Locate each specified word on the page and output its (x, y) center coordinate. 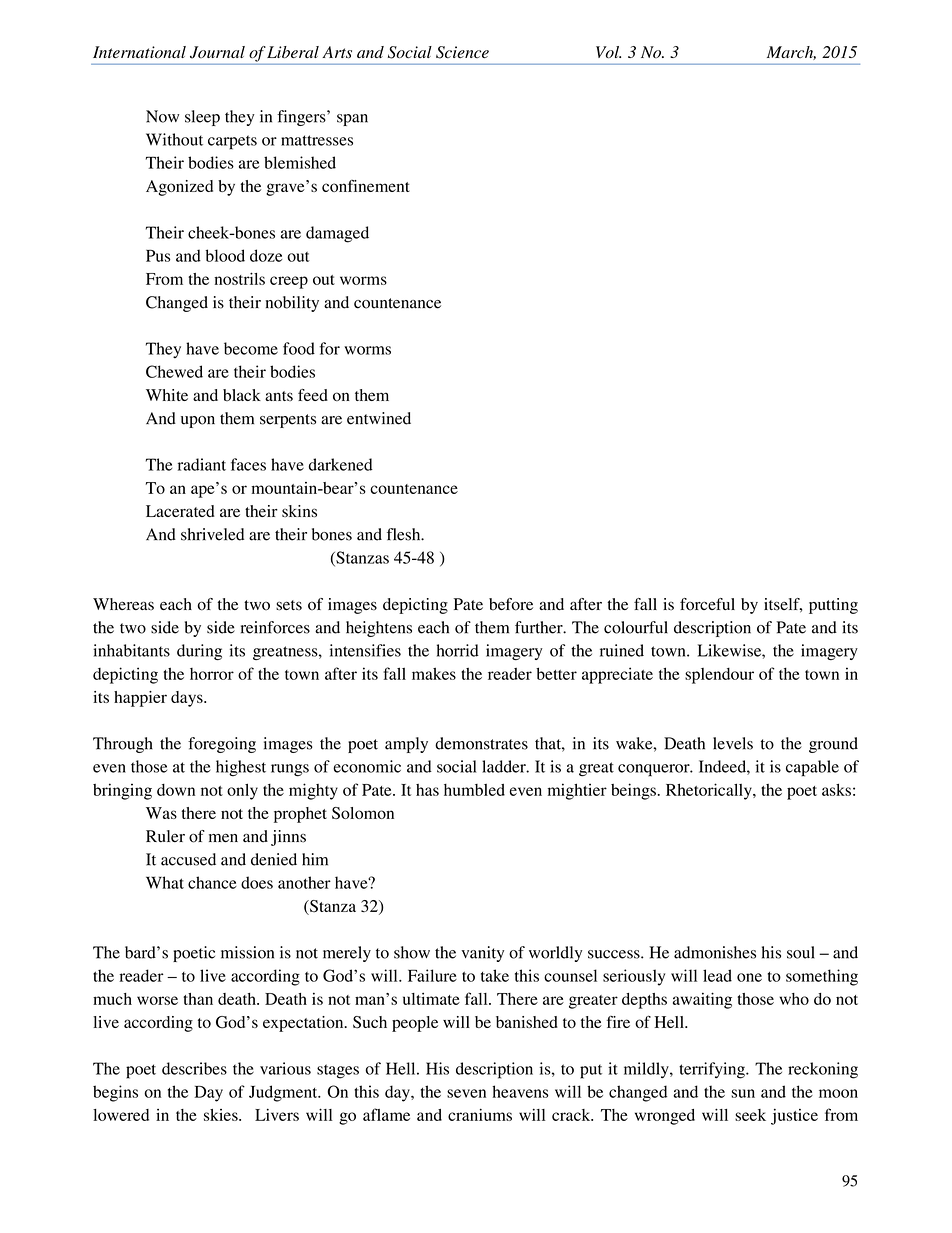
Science (462, 52)
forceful (707, 604)
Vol (608, 52)
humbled (474, 790)
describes (194, 1068)
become (251, 348)
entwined (379, 418)
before (511, 604)
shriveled (212, 534)
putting (833, 606)
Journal (217, 52)
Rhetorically (710, 791)
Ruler (165, 836)
